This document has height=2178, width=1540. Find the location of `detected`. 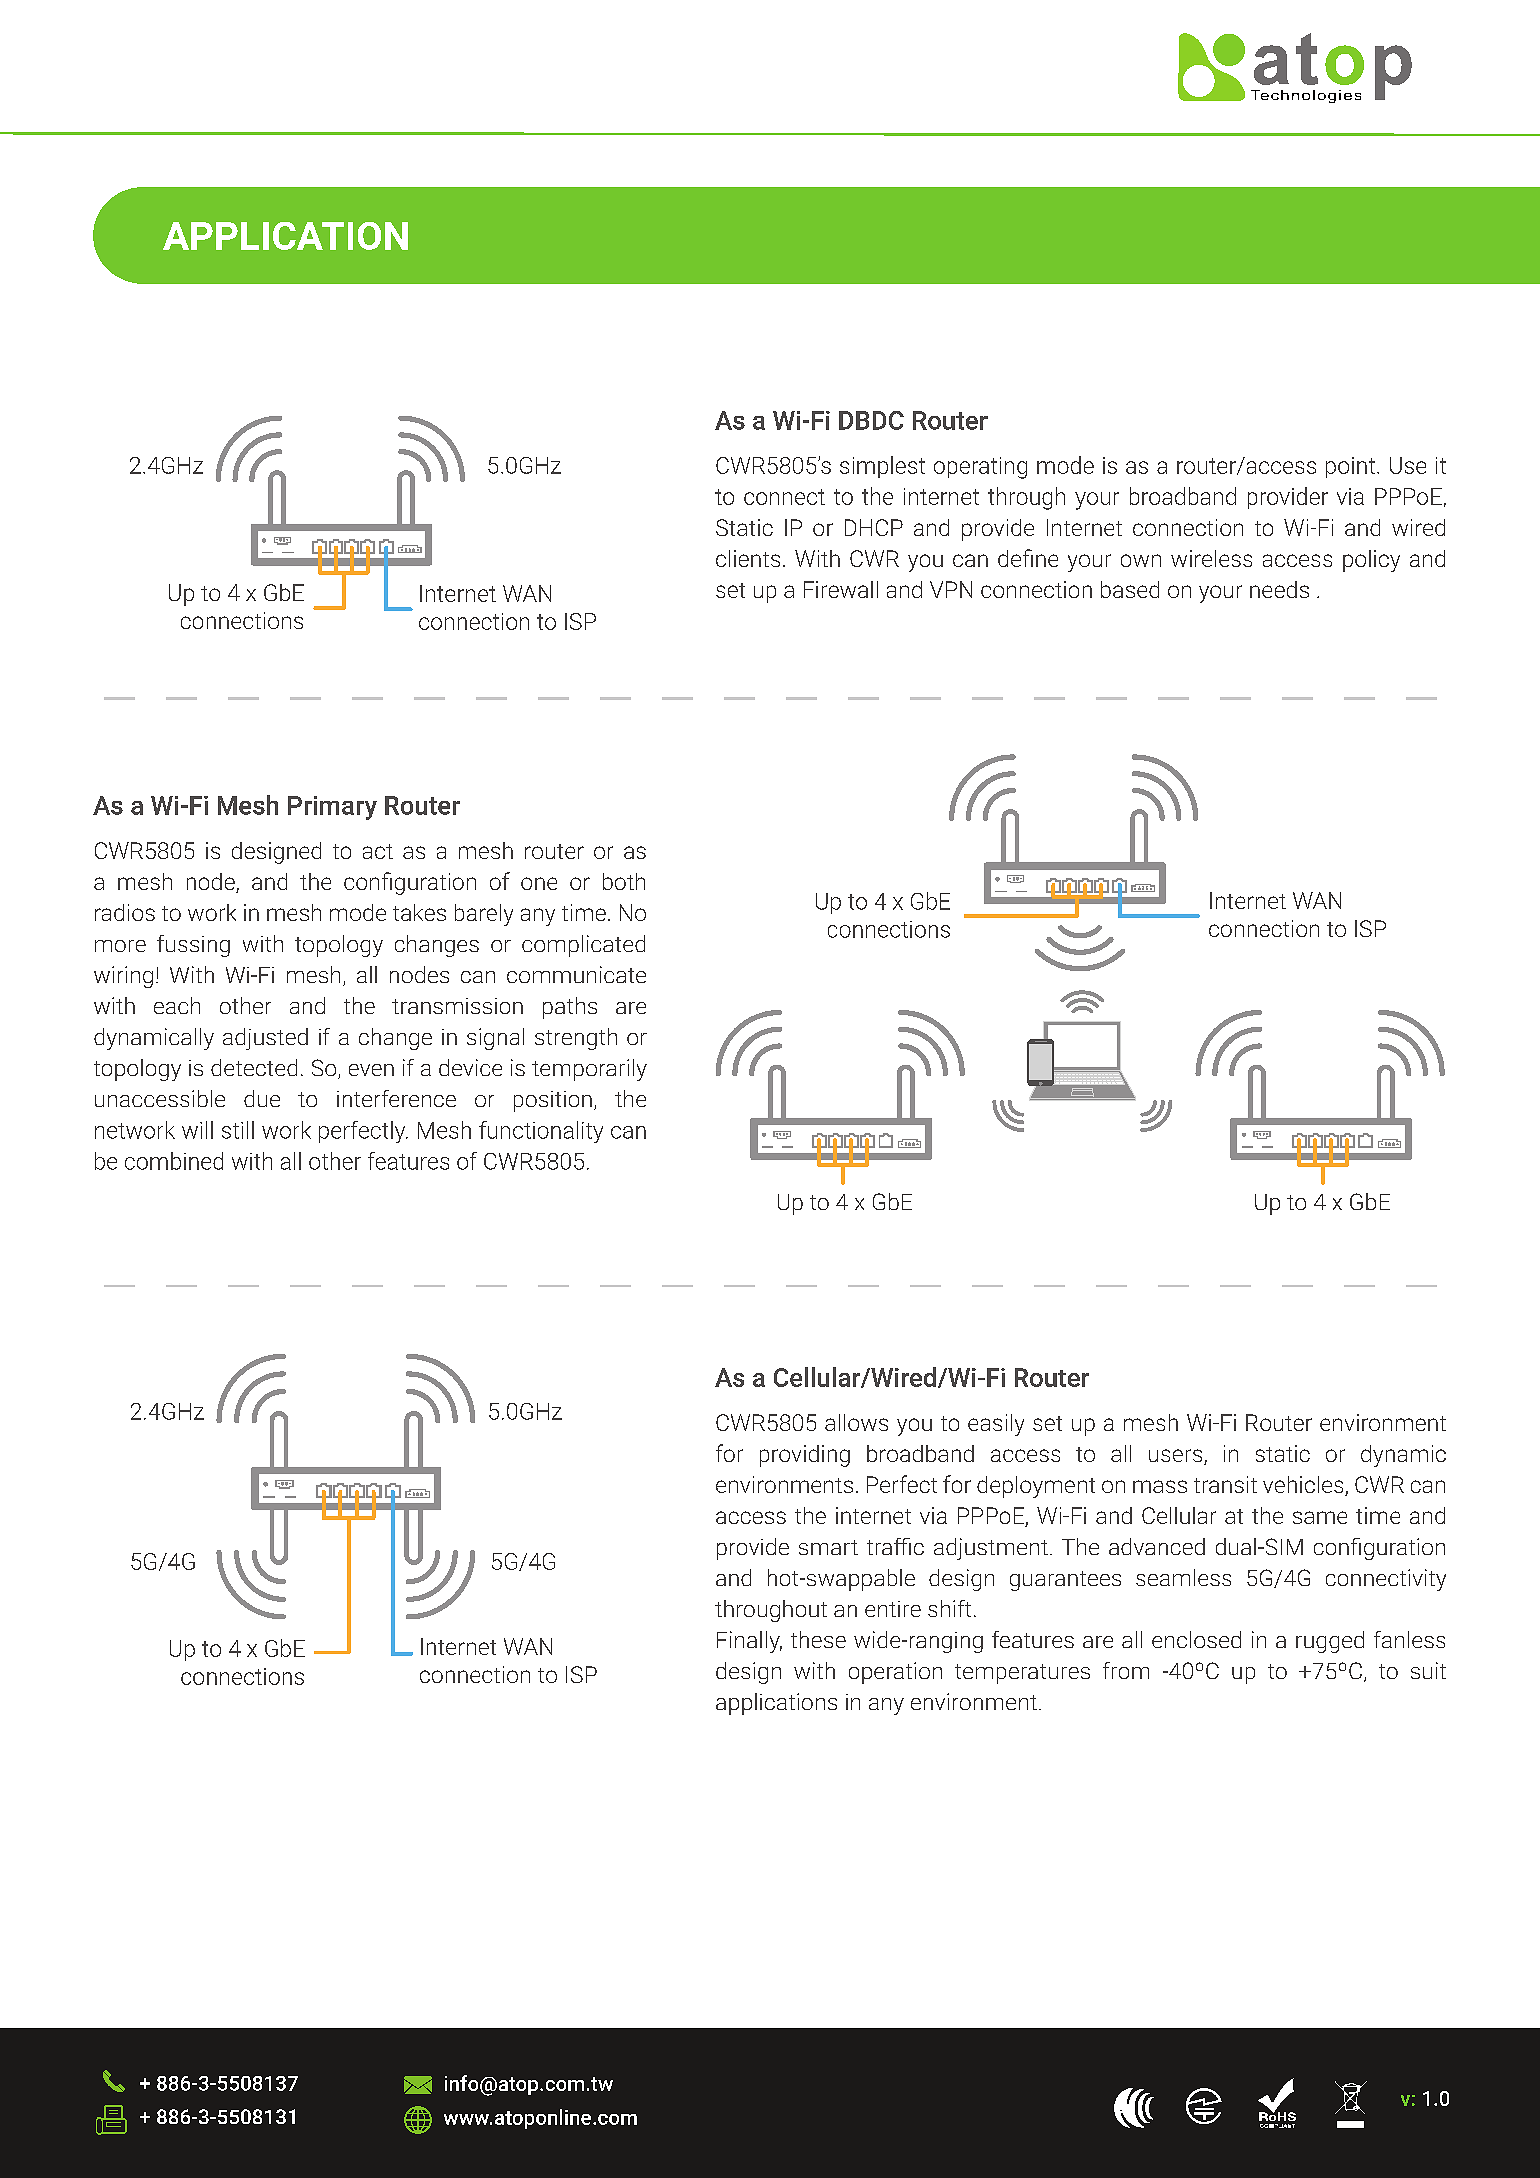

detected is located at coordinates (254, 1067).
